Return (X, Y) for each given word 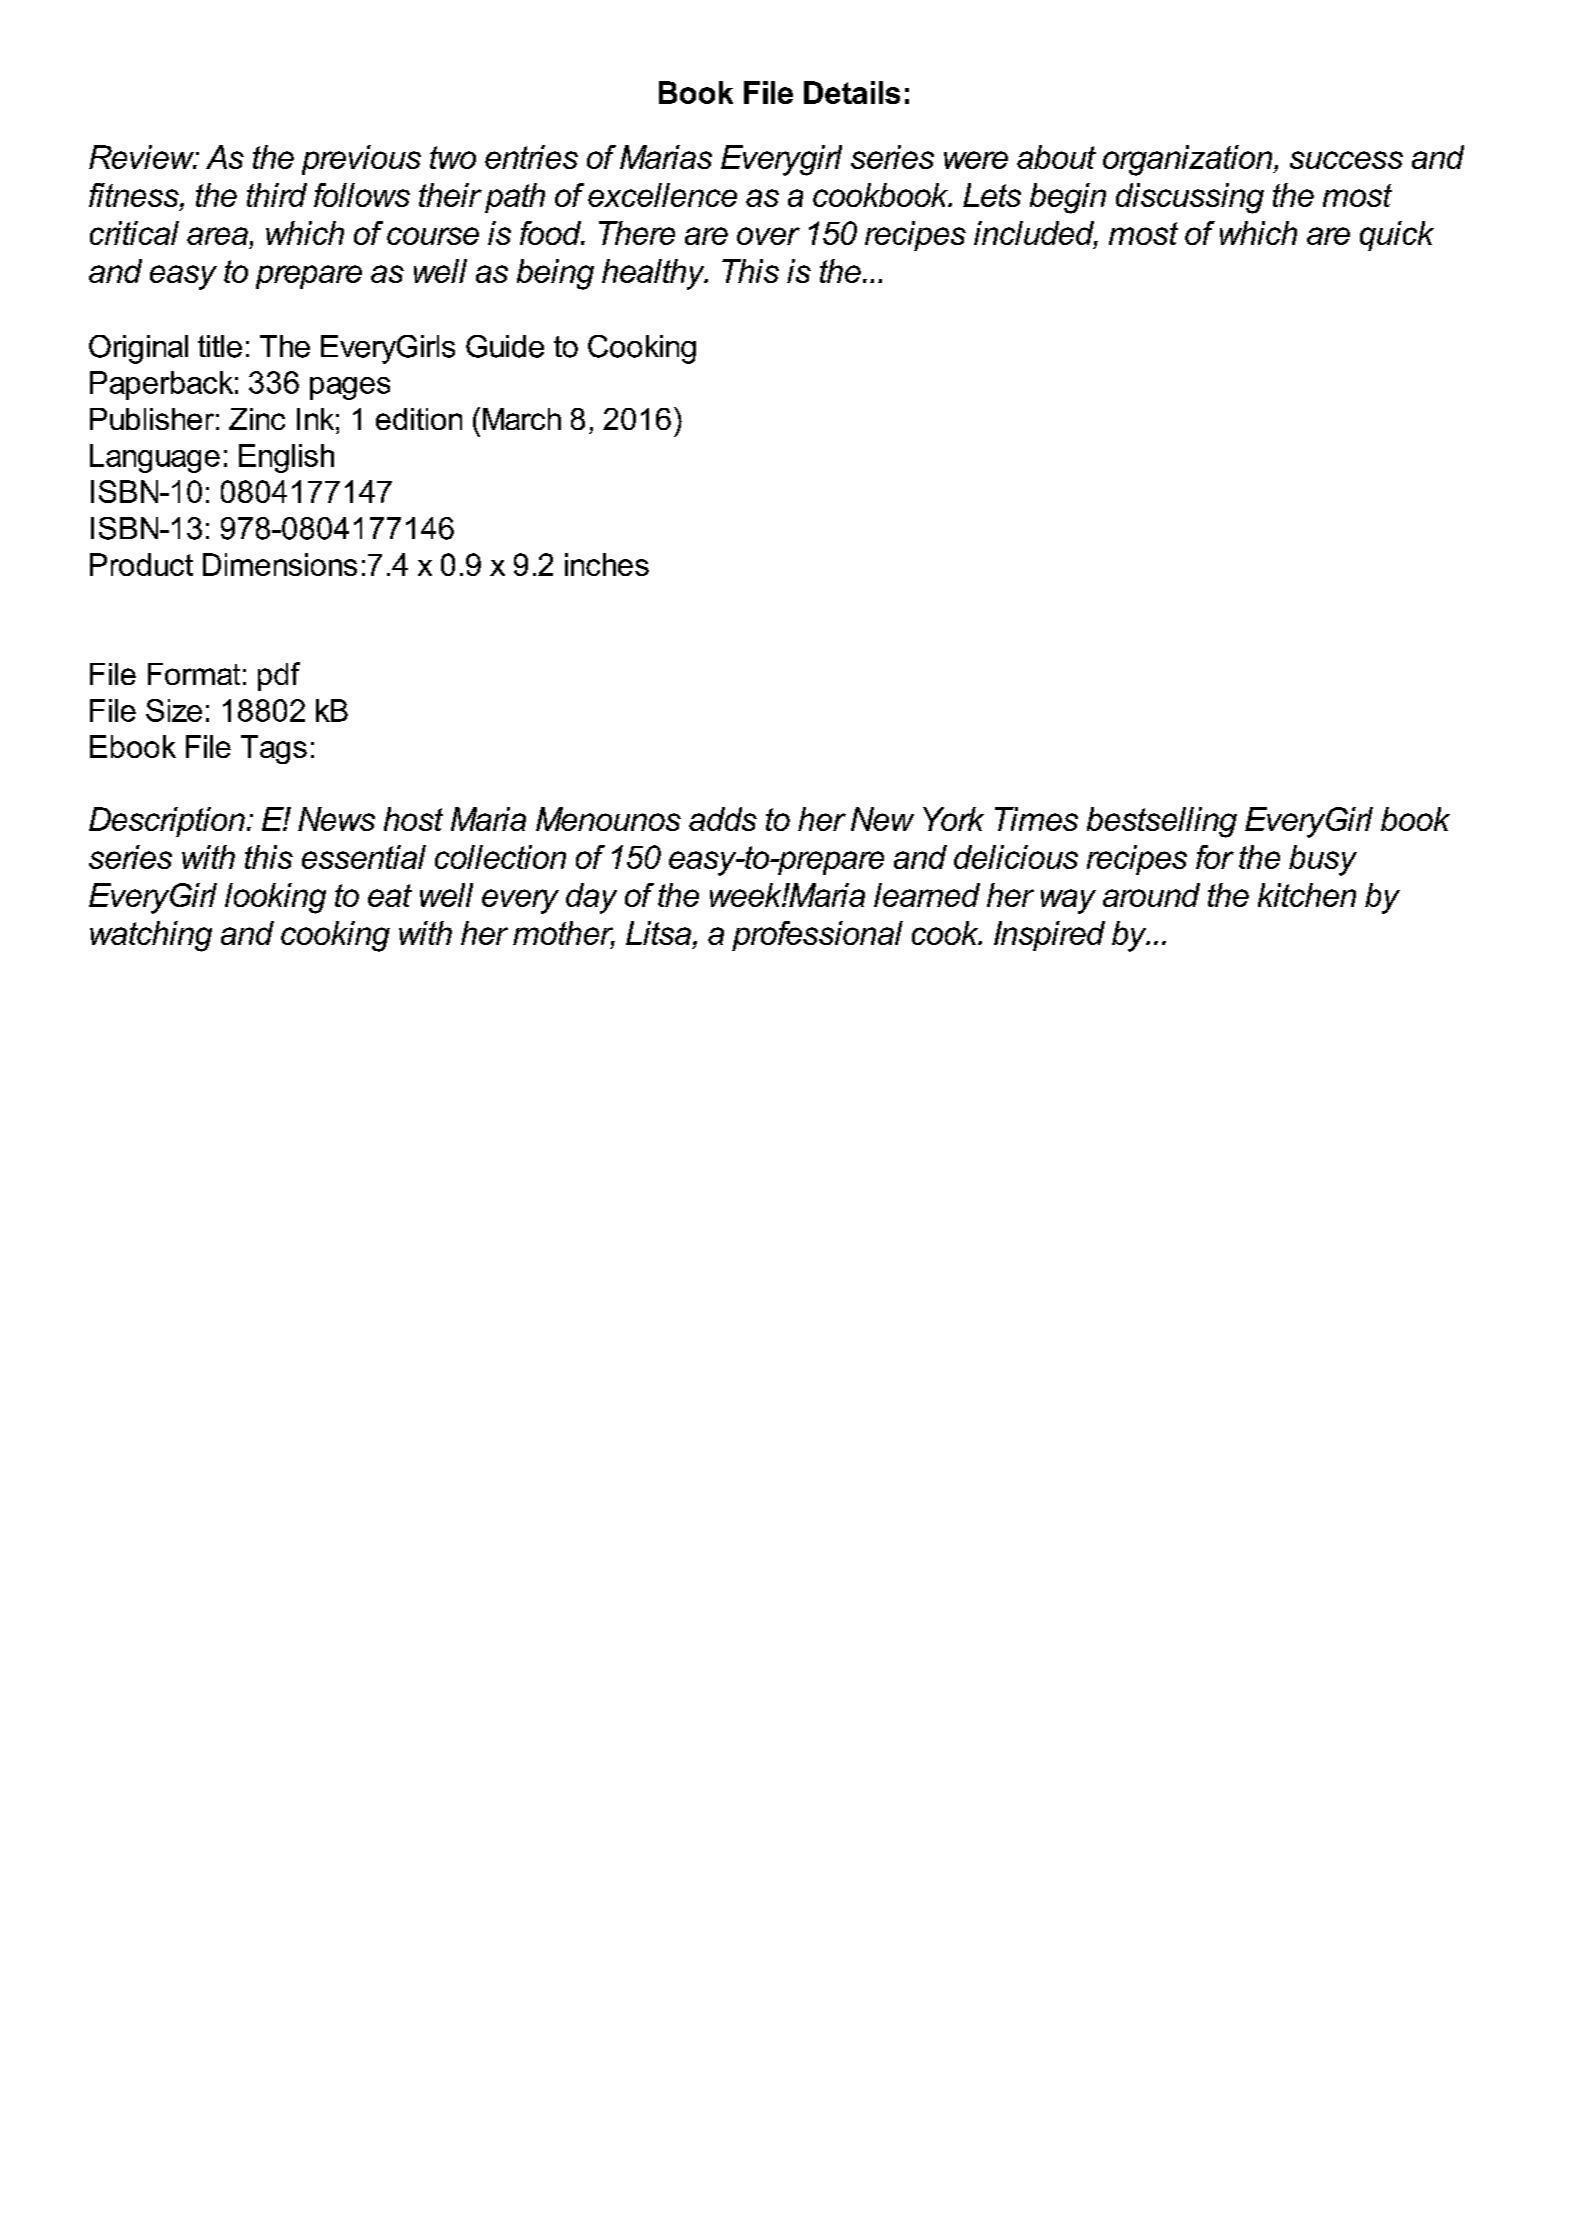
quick (1397, 236)
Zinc (257, 419)
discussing (1190, 198)
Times (1036, 819)
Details (852, 92)
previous (361, 160)
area (217, 236)
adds (723, 819)
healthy (654, 274)
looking (275, 898)
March (522, 419)
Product (141, 564)
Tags (274, 749)
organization (1189, 160)
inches (607, 564)
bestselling (1162, 822)
